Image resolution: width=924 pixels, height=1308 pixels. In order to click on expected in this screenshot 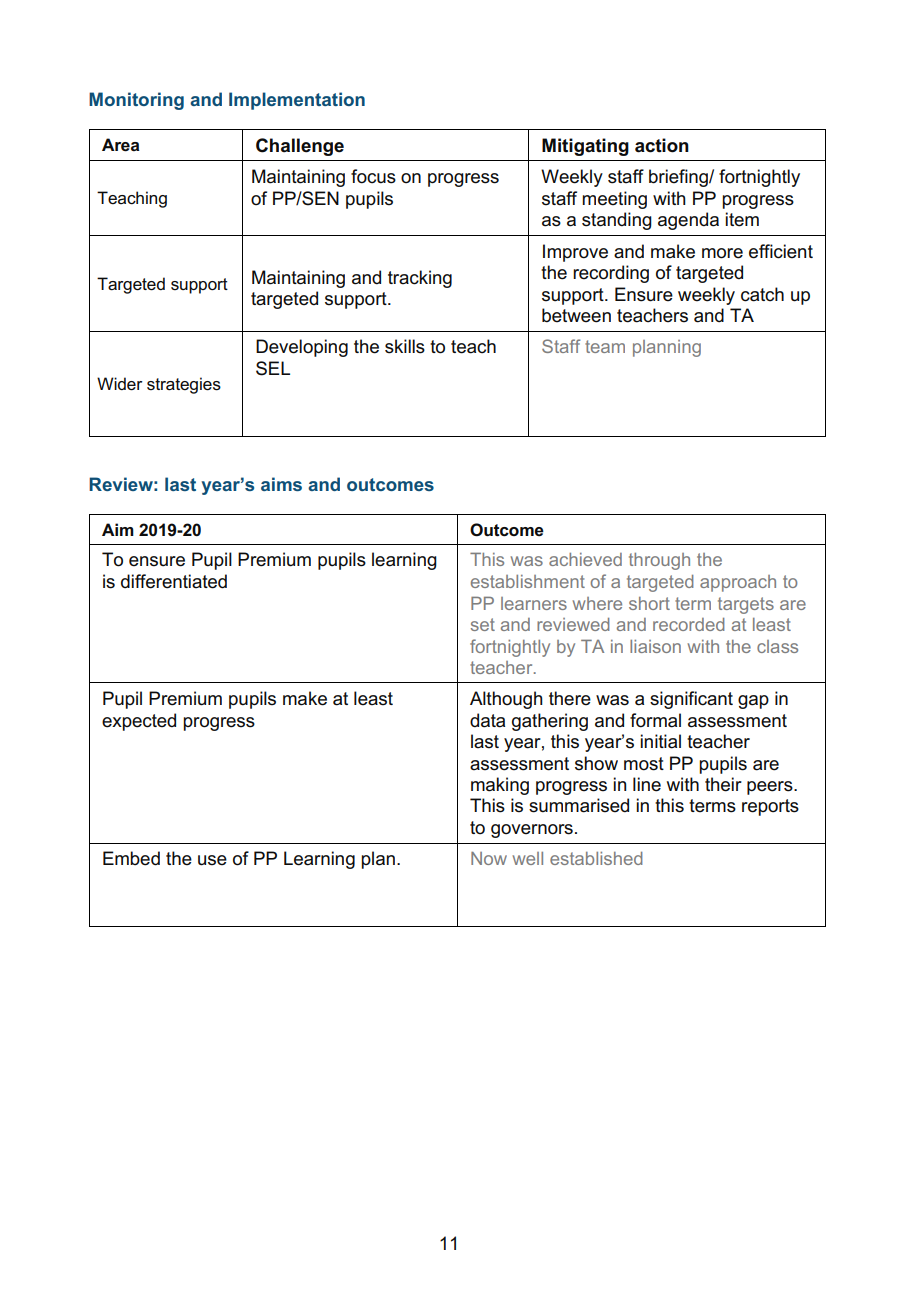, I will do `click(139, 722)`.
